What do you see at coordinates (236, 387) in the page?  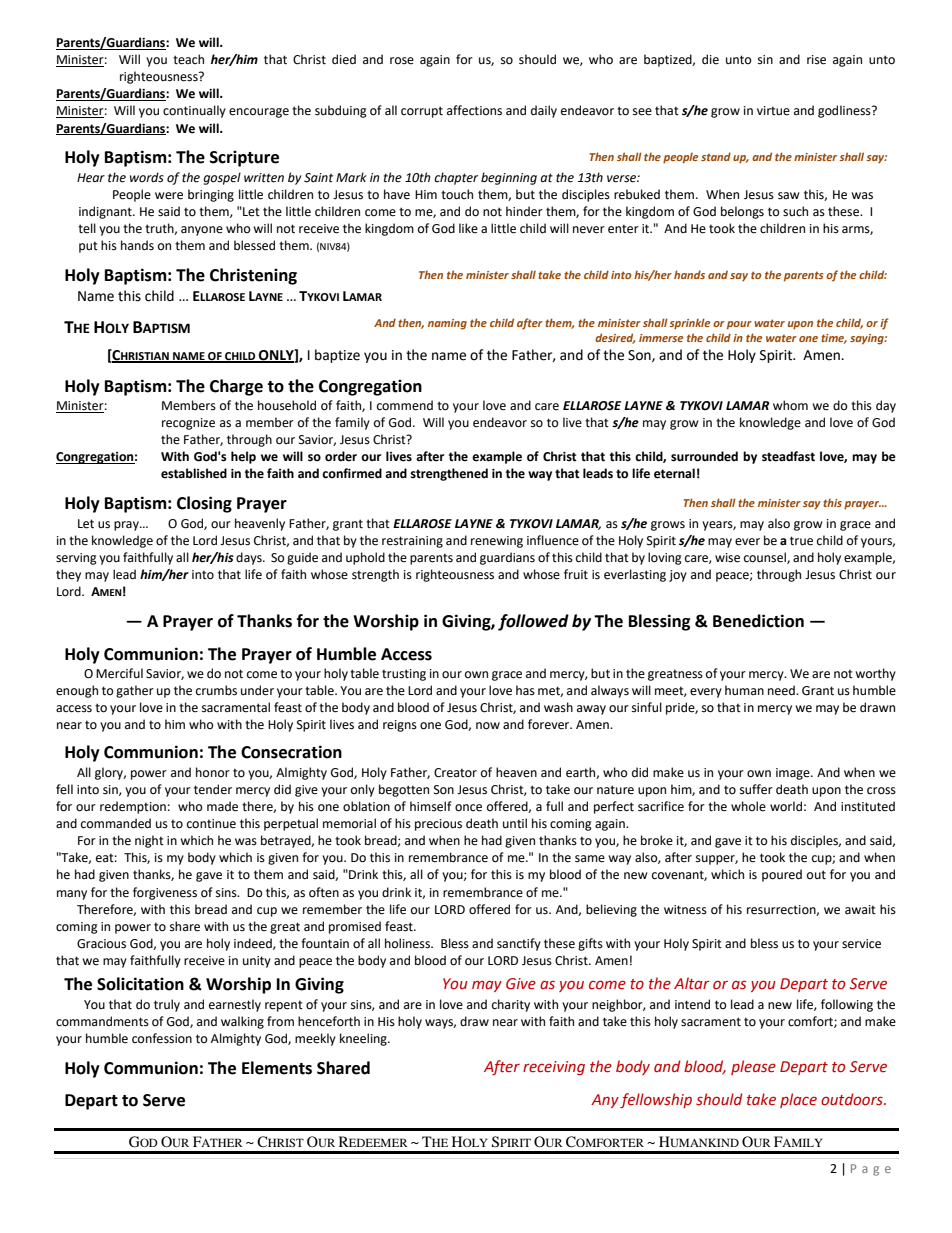 I see `Charge` at bounding box center [236, 387].
